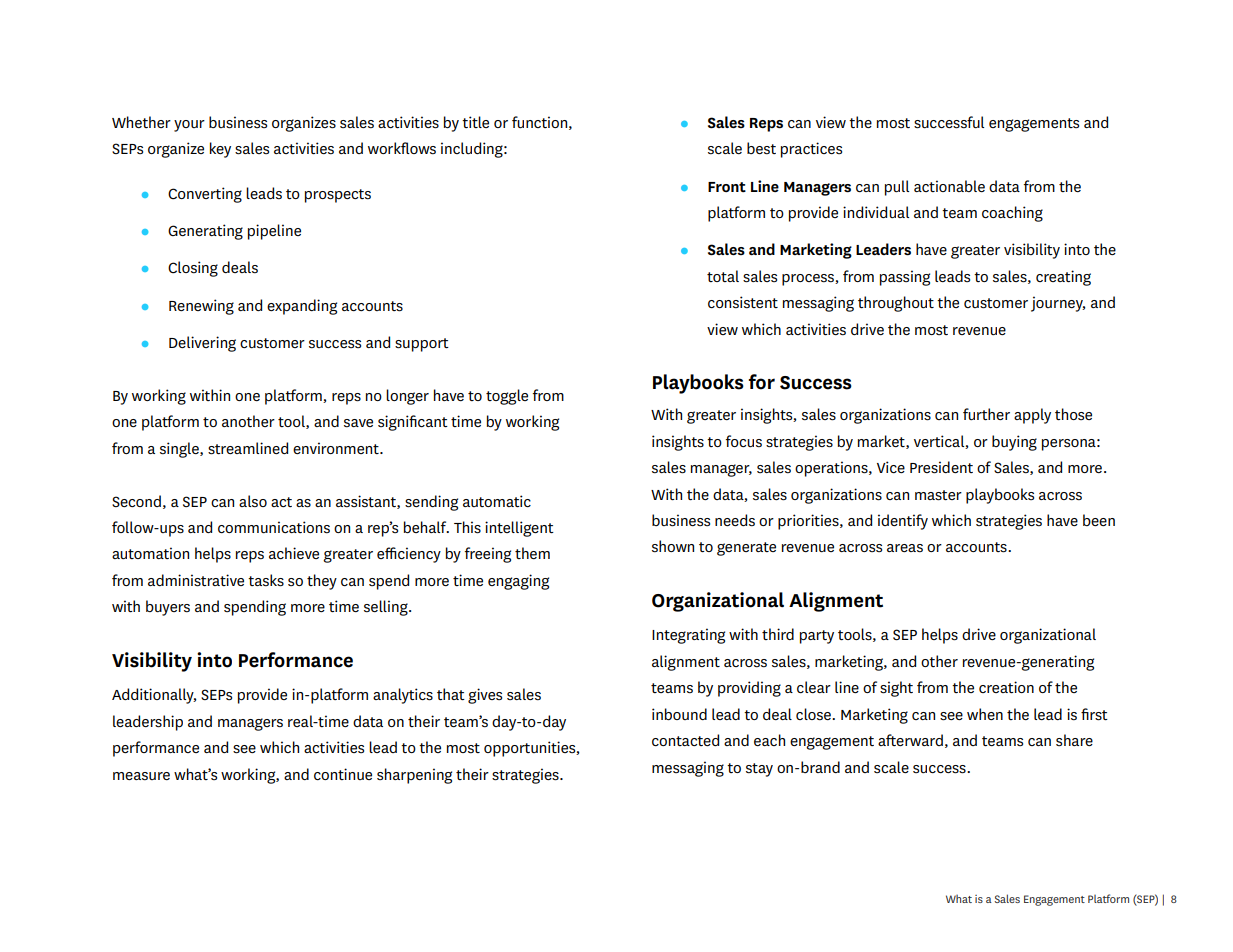 The height and width of the image is (952, 1233). Describe the element at coordinates (673, 546) in the image. I see `shown` at that location.
